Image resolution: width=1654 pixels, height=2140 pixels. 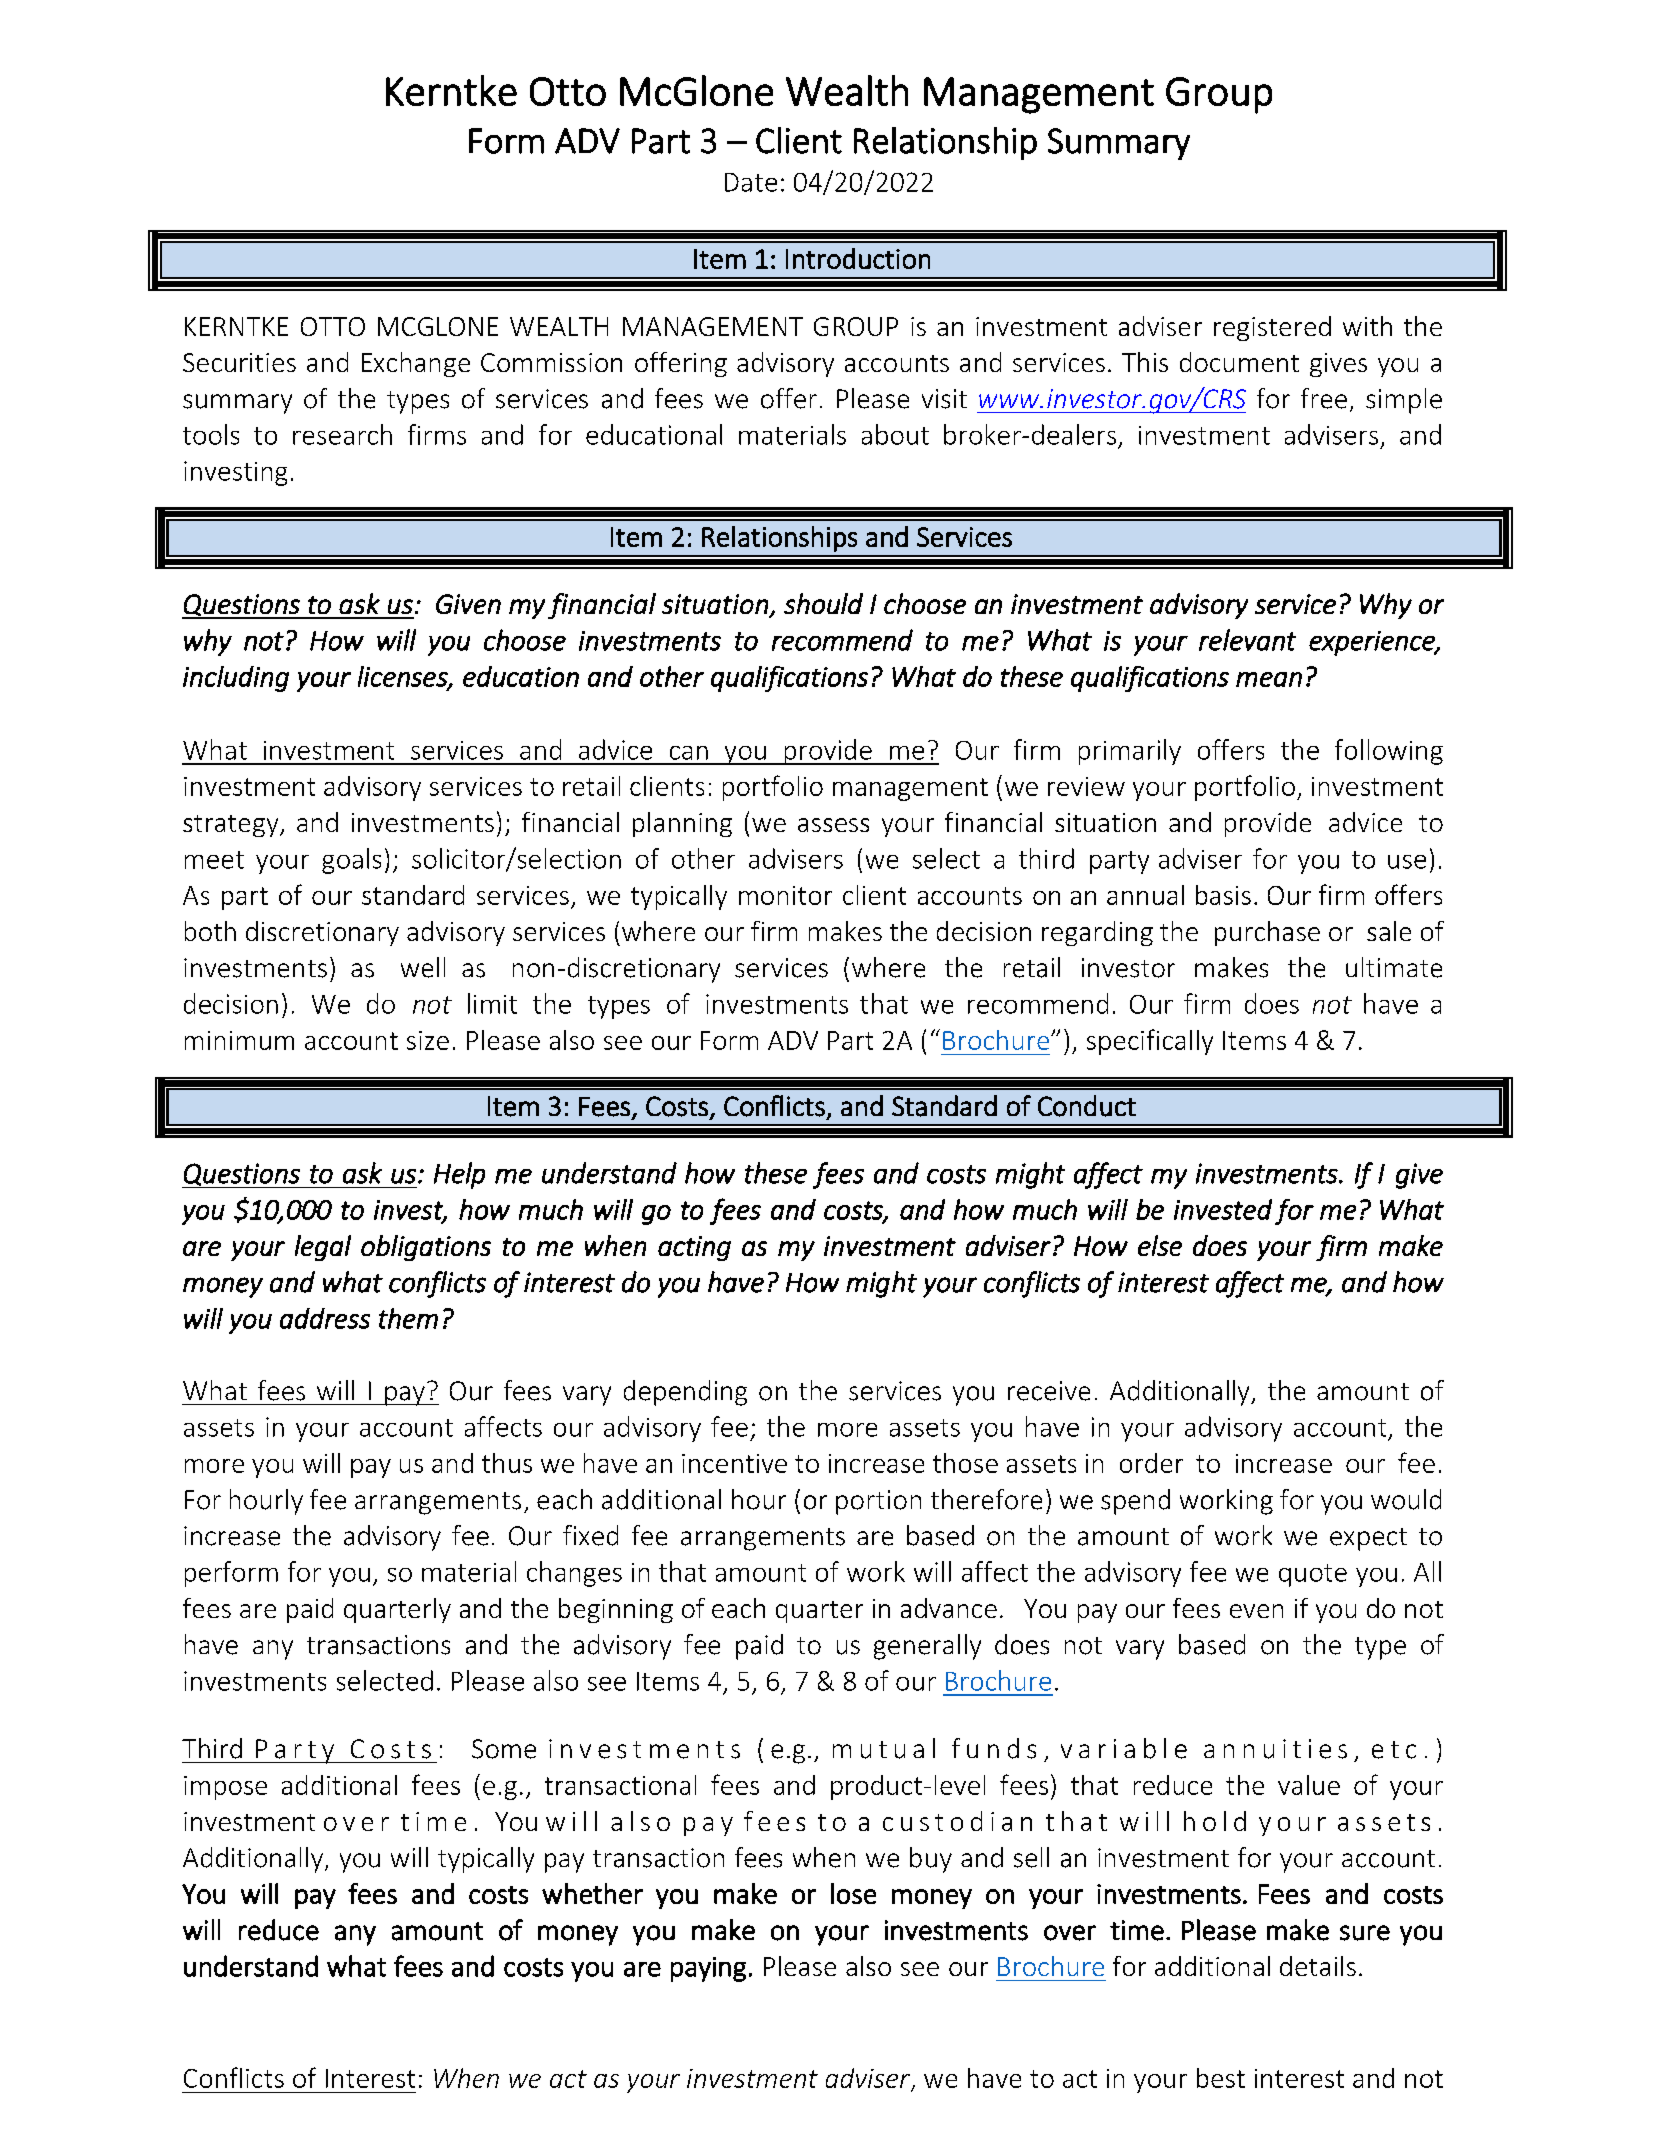 What do you see at coordinates (823, 603) in the screenshot?
I see `should` at bounding box center [823, 603].
